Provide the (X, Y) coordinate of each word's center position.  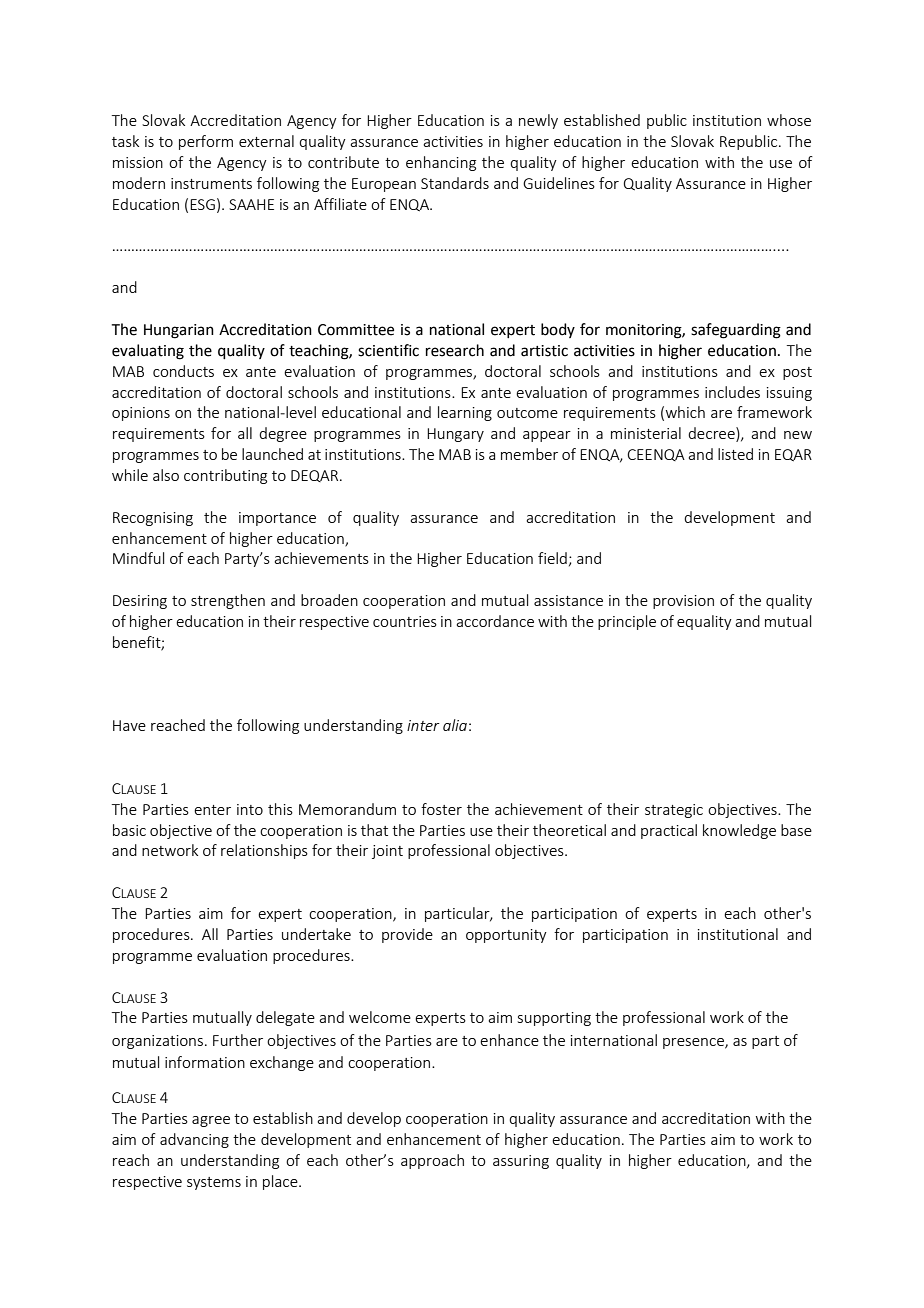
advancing (194, 1140)
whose (789, 120)
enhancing (441, 163)
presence (694, 1043)
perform (206, 142)
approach (432, 1161)
